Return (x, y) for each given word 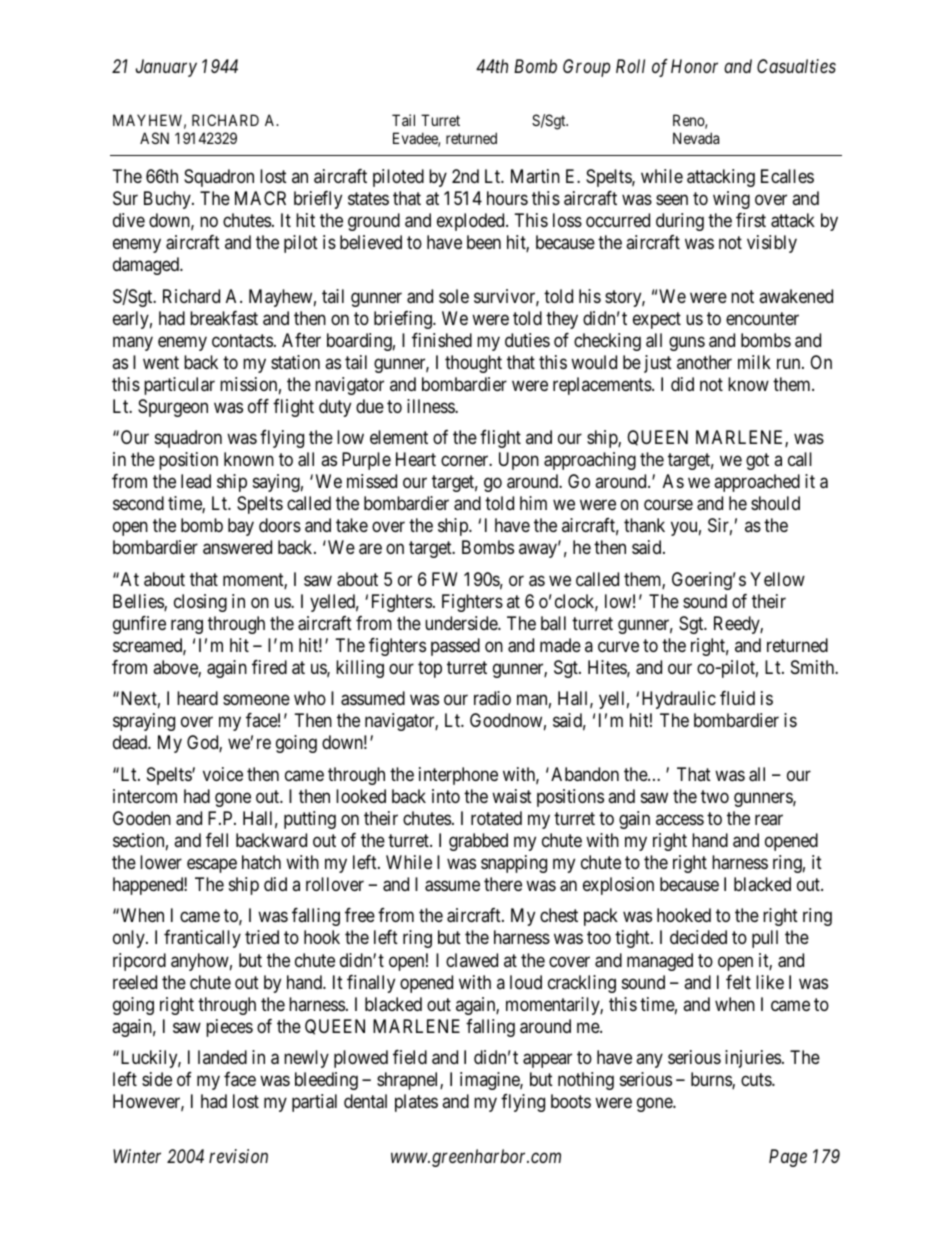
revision (238, 1156)
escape (212, 865)
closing (200, 603)
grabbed (478, 842)
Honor (694, 66)
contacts (242, 341)
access (680, 819)
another (704, 362)
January (166, 68)
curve (618, 646)
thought (473, 364)
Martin (535, 176)
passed (455, 647)
